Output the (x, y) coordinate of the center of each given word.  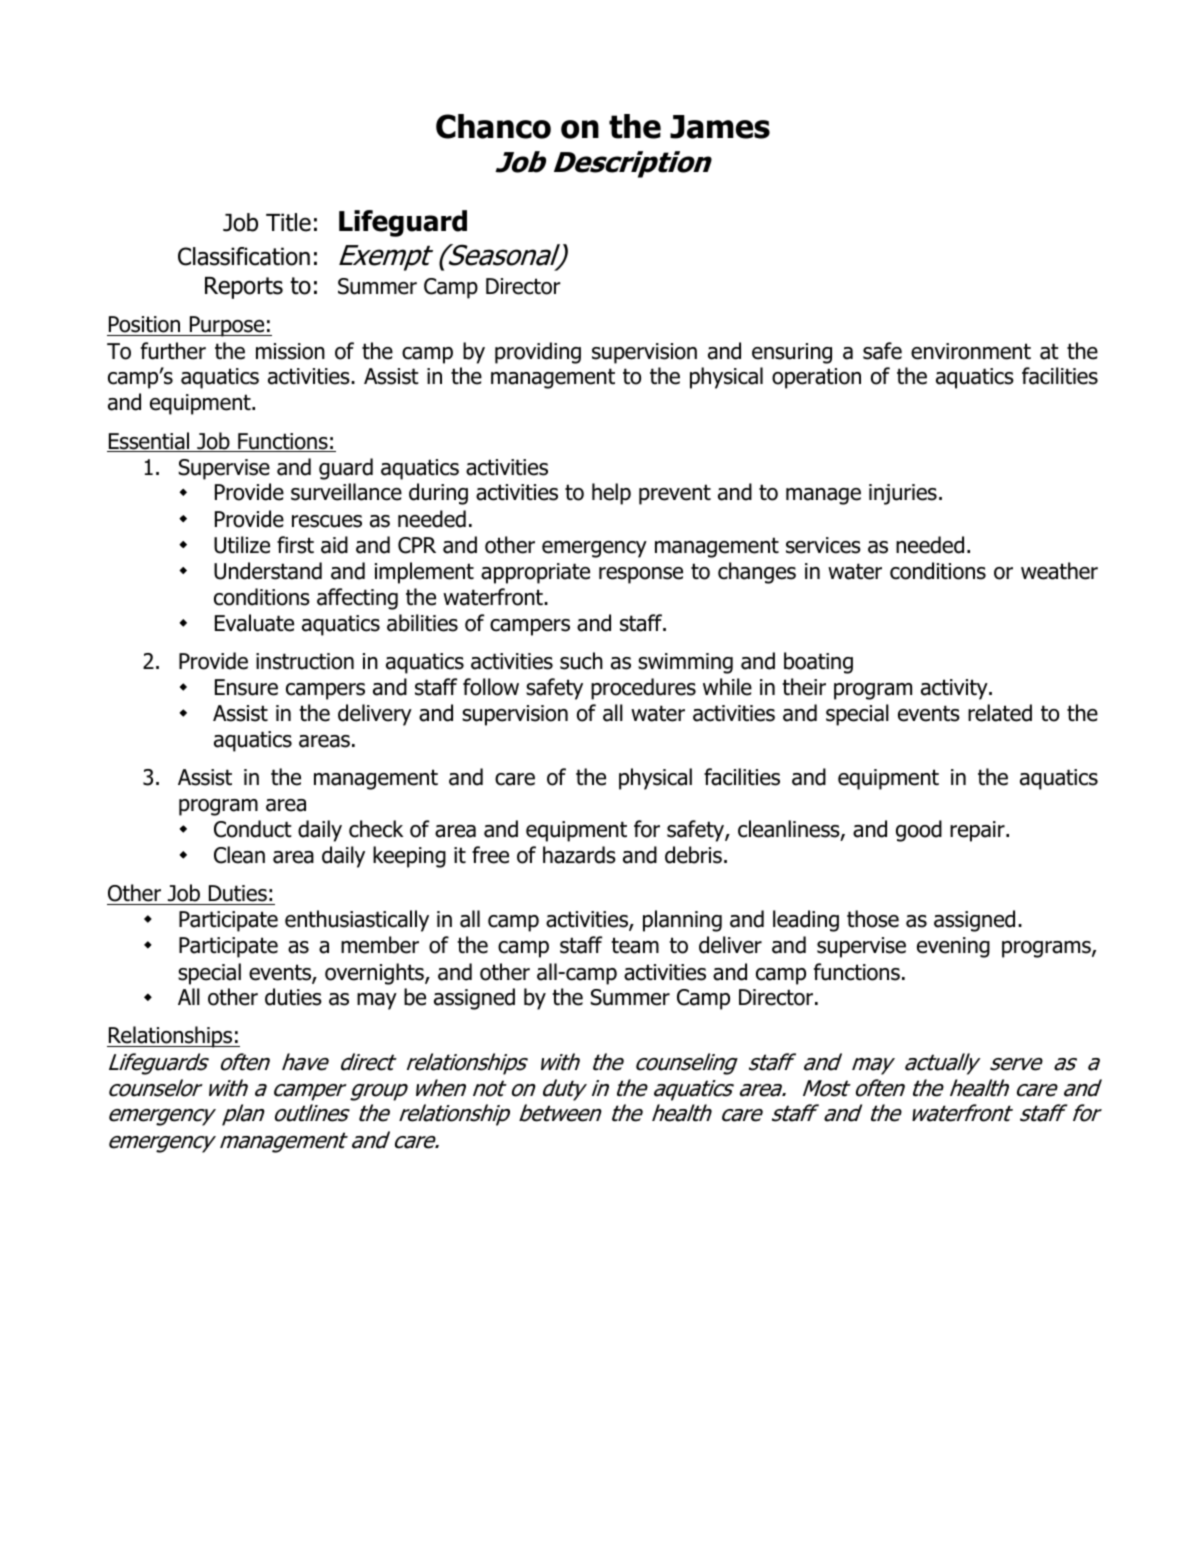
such (581, 661)
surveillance (346, 492)
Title (288, 222)
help (611, 494)
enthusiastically (357, 921)
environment (971, 351)
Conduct (253, 829)
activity (955, 689)
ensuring (792, 353)
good (919, 831)
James (720, 127)
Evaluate (254, 623)
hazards (579, 855)
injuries (903, 494)
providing (538, 353)
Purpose (227, 326)
